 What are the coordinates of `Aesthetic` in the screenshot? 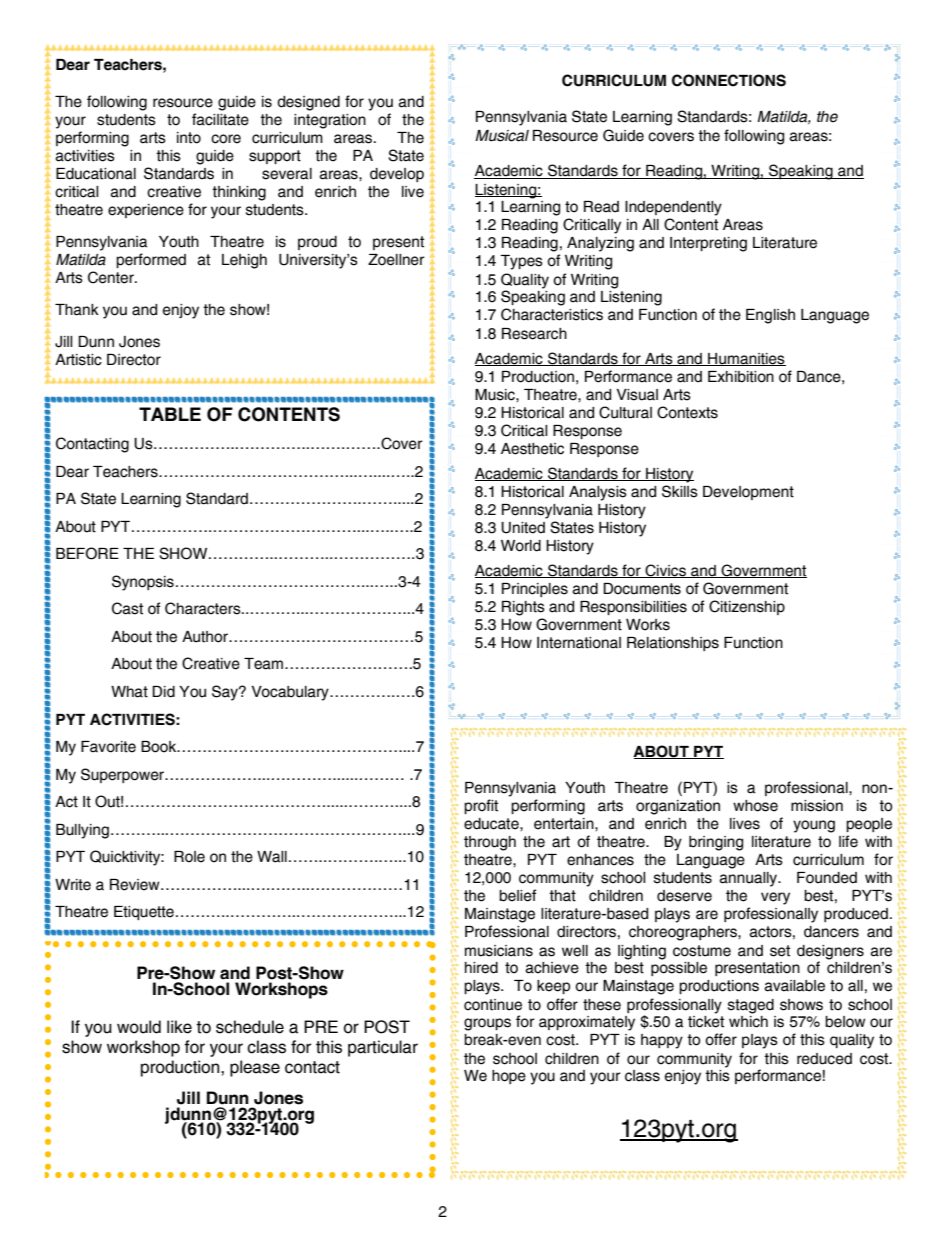 It's located at (532, 449).
